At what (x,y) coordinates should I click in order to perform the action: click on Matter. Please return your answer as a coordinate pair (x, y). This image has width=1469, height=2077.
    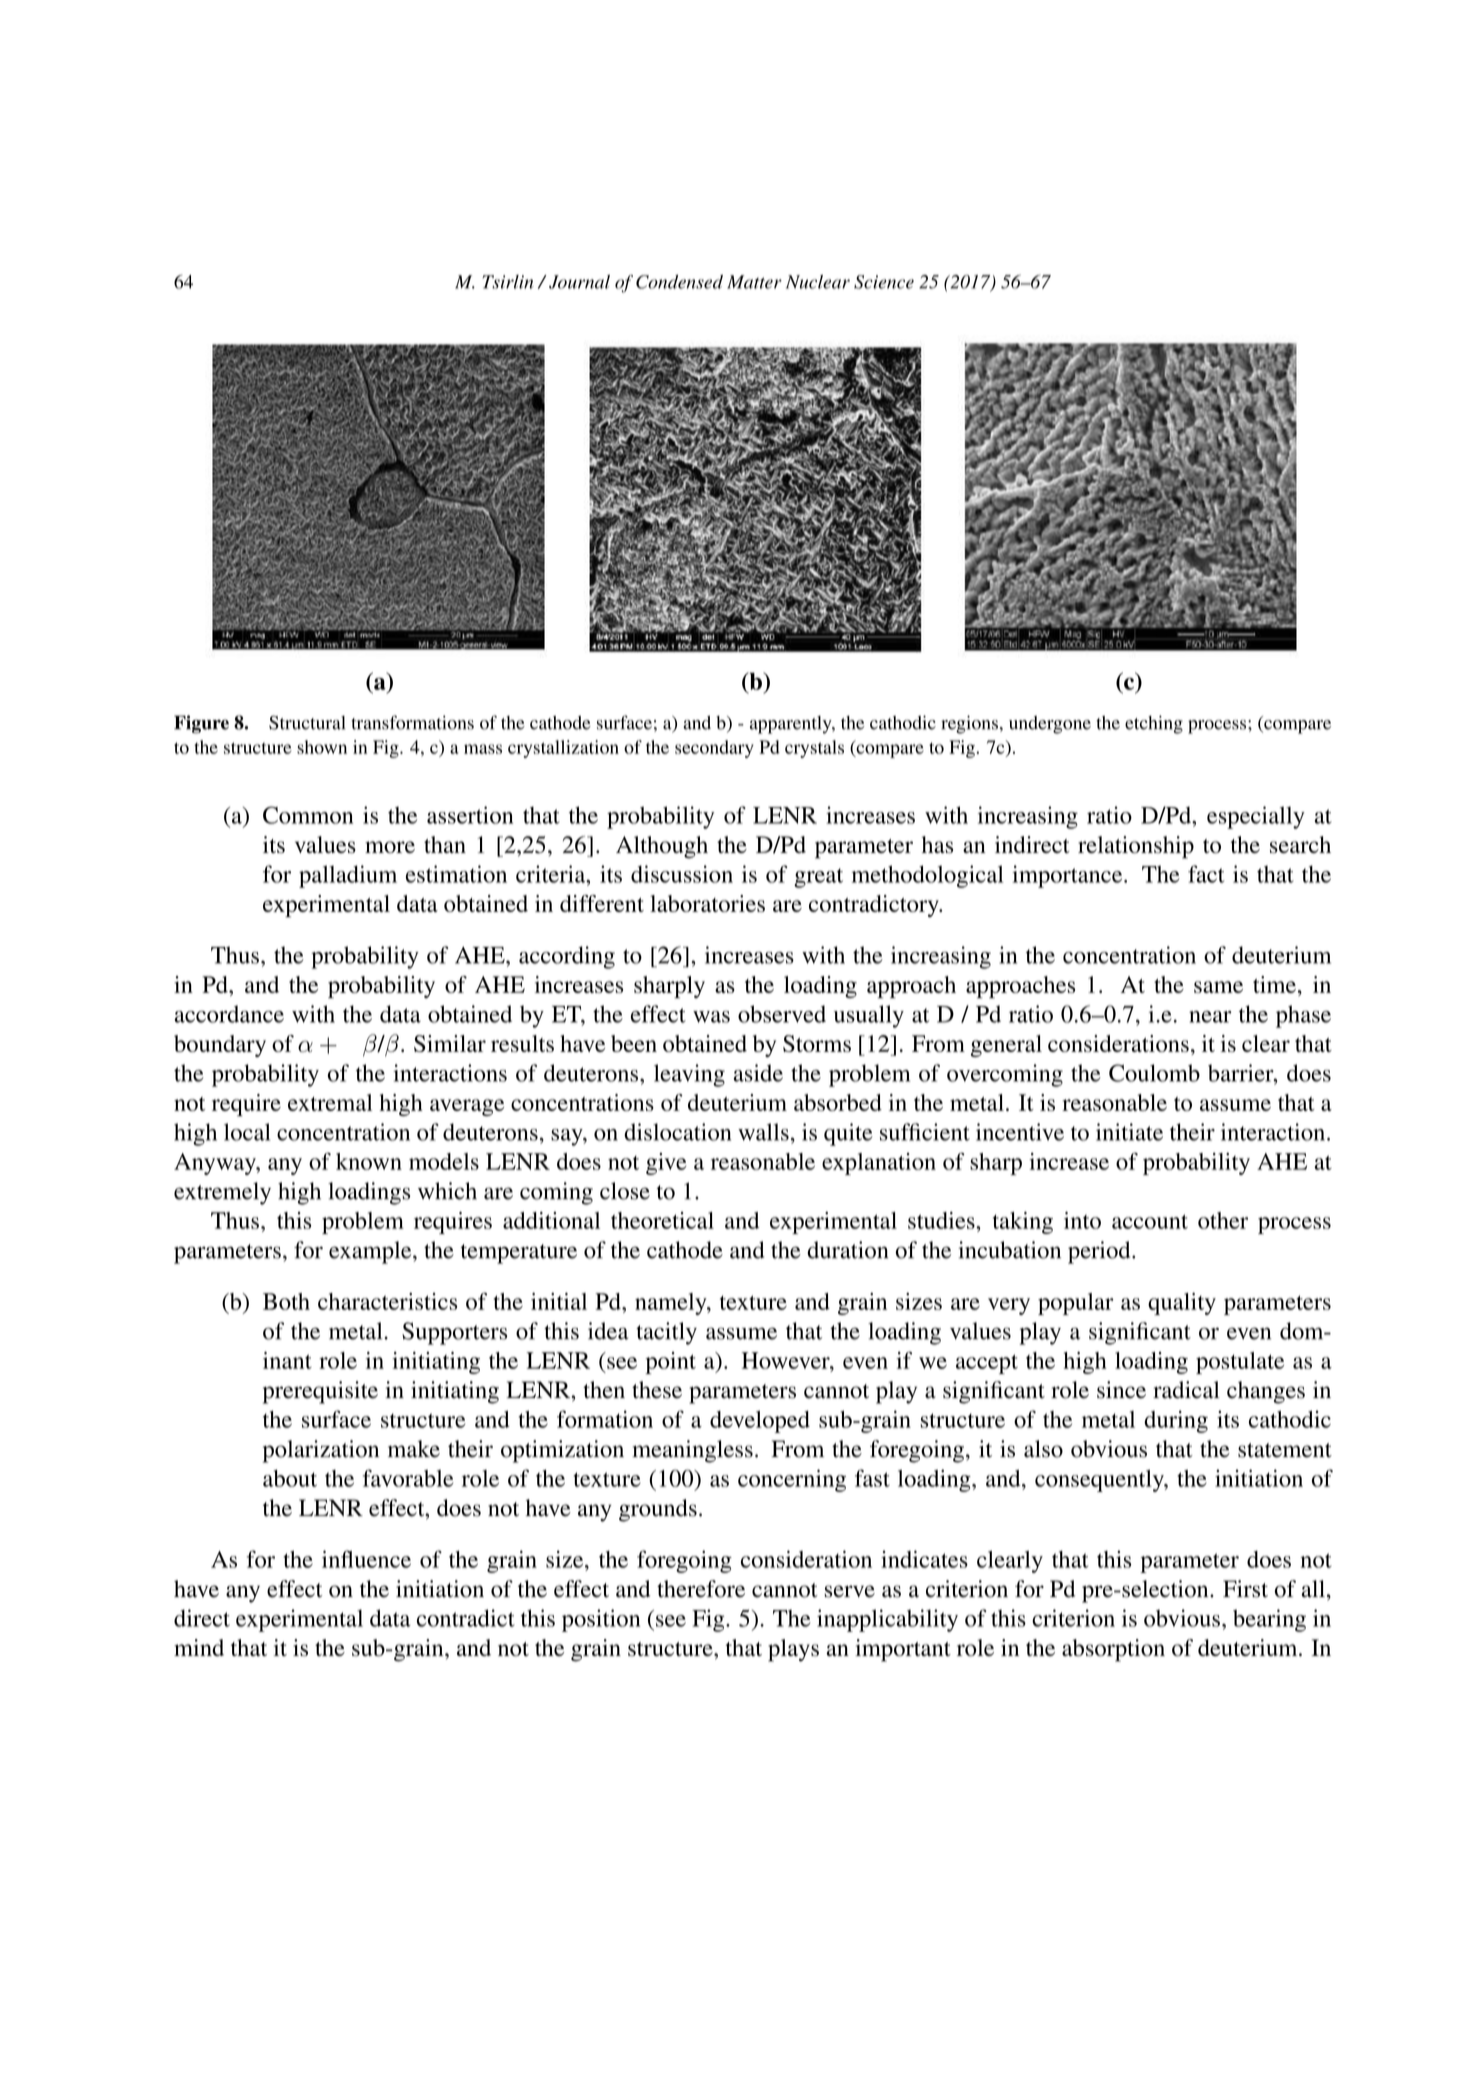
    Looking at the image, I should click on (754, 282).
